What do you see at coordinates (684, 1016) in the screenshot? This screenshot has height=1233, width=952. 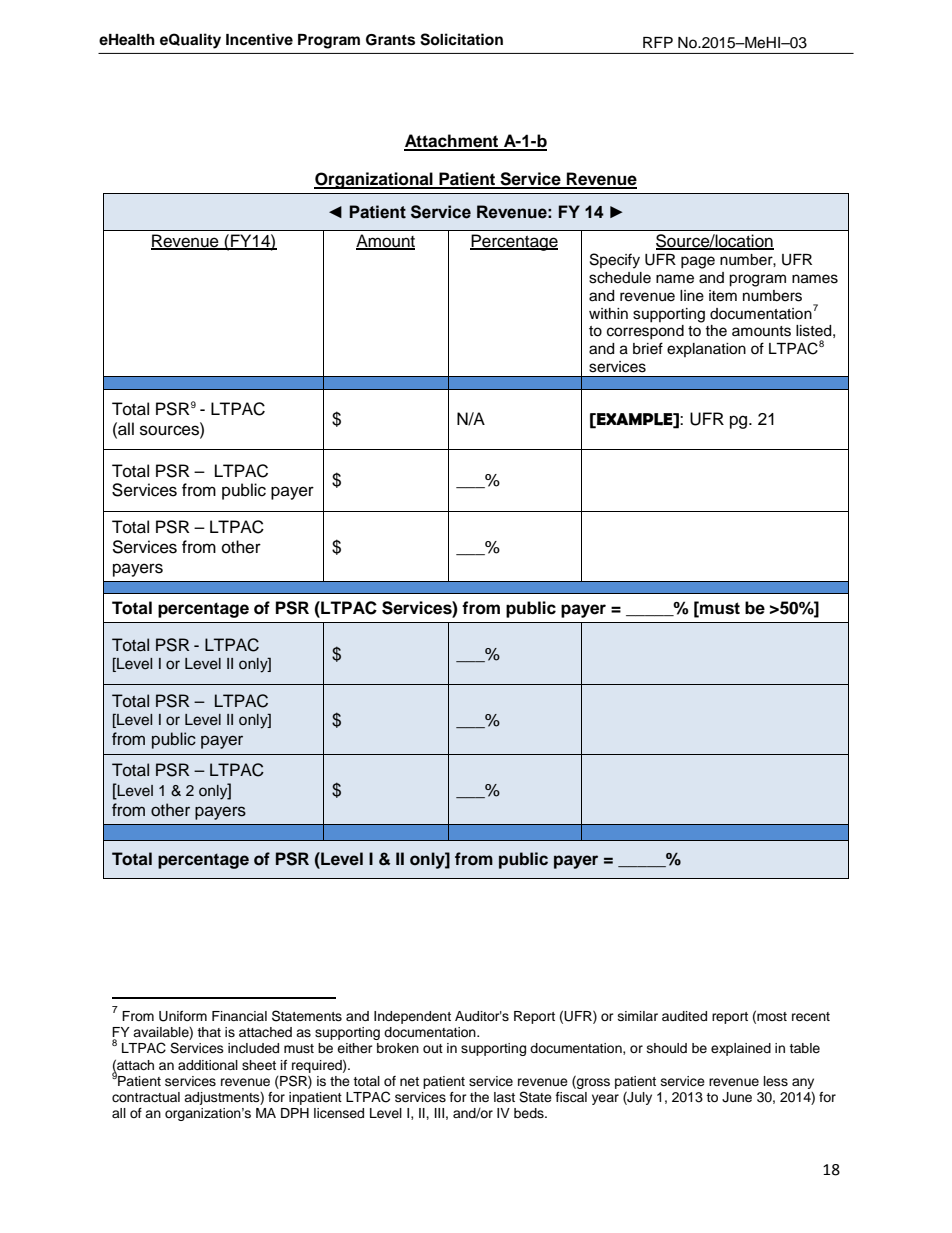 I see `audited` at bounding box center [684, 1016].
